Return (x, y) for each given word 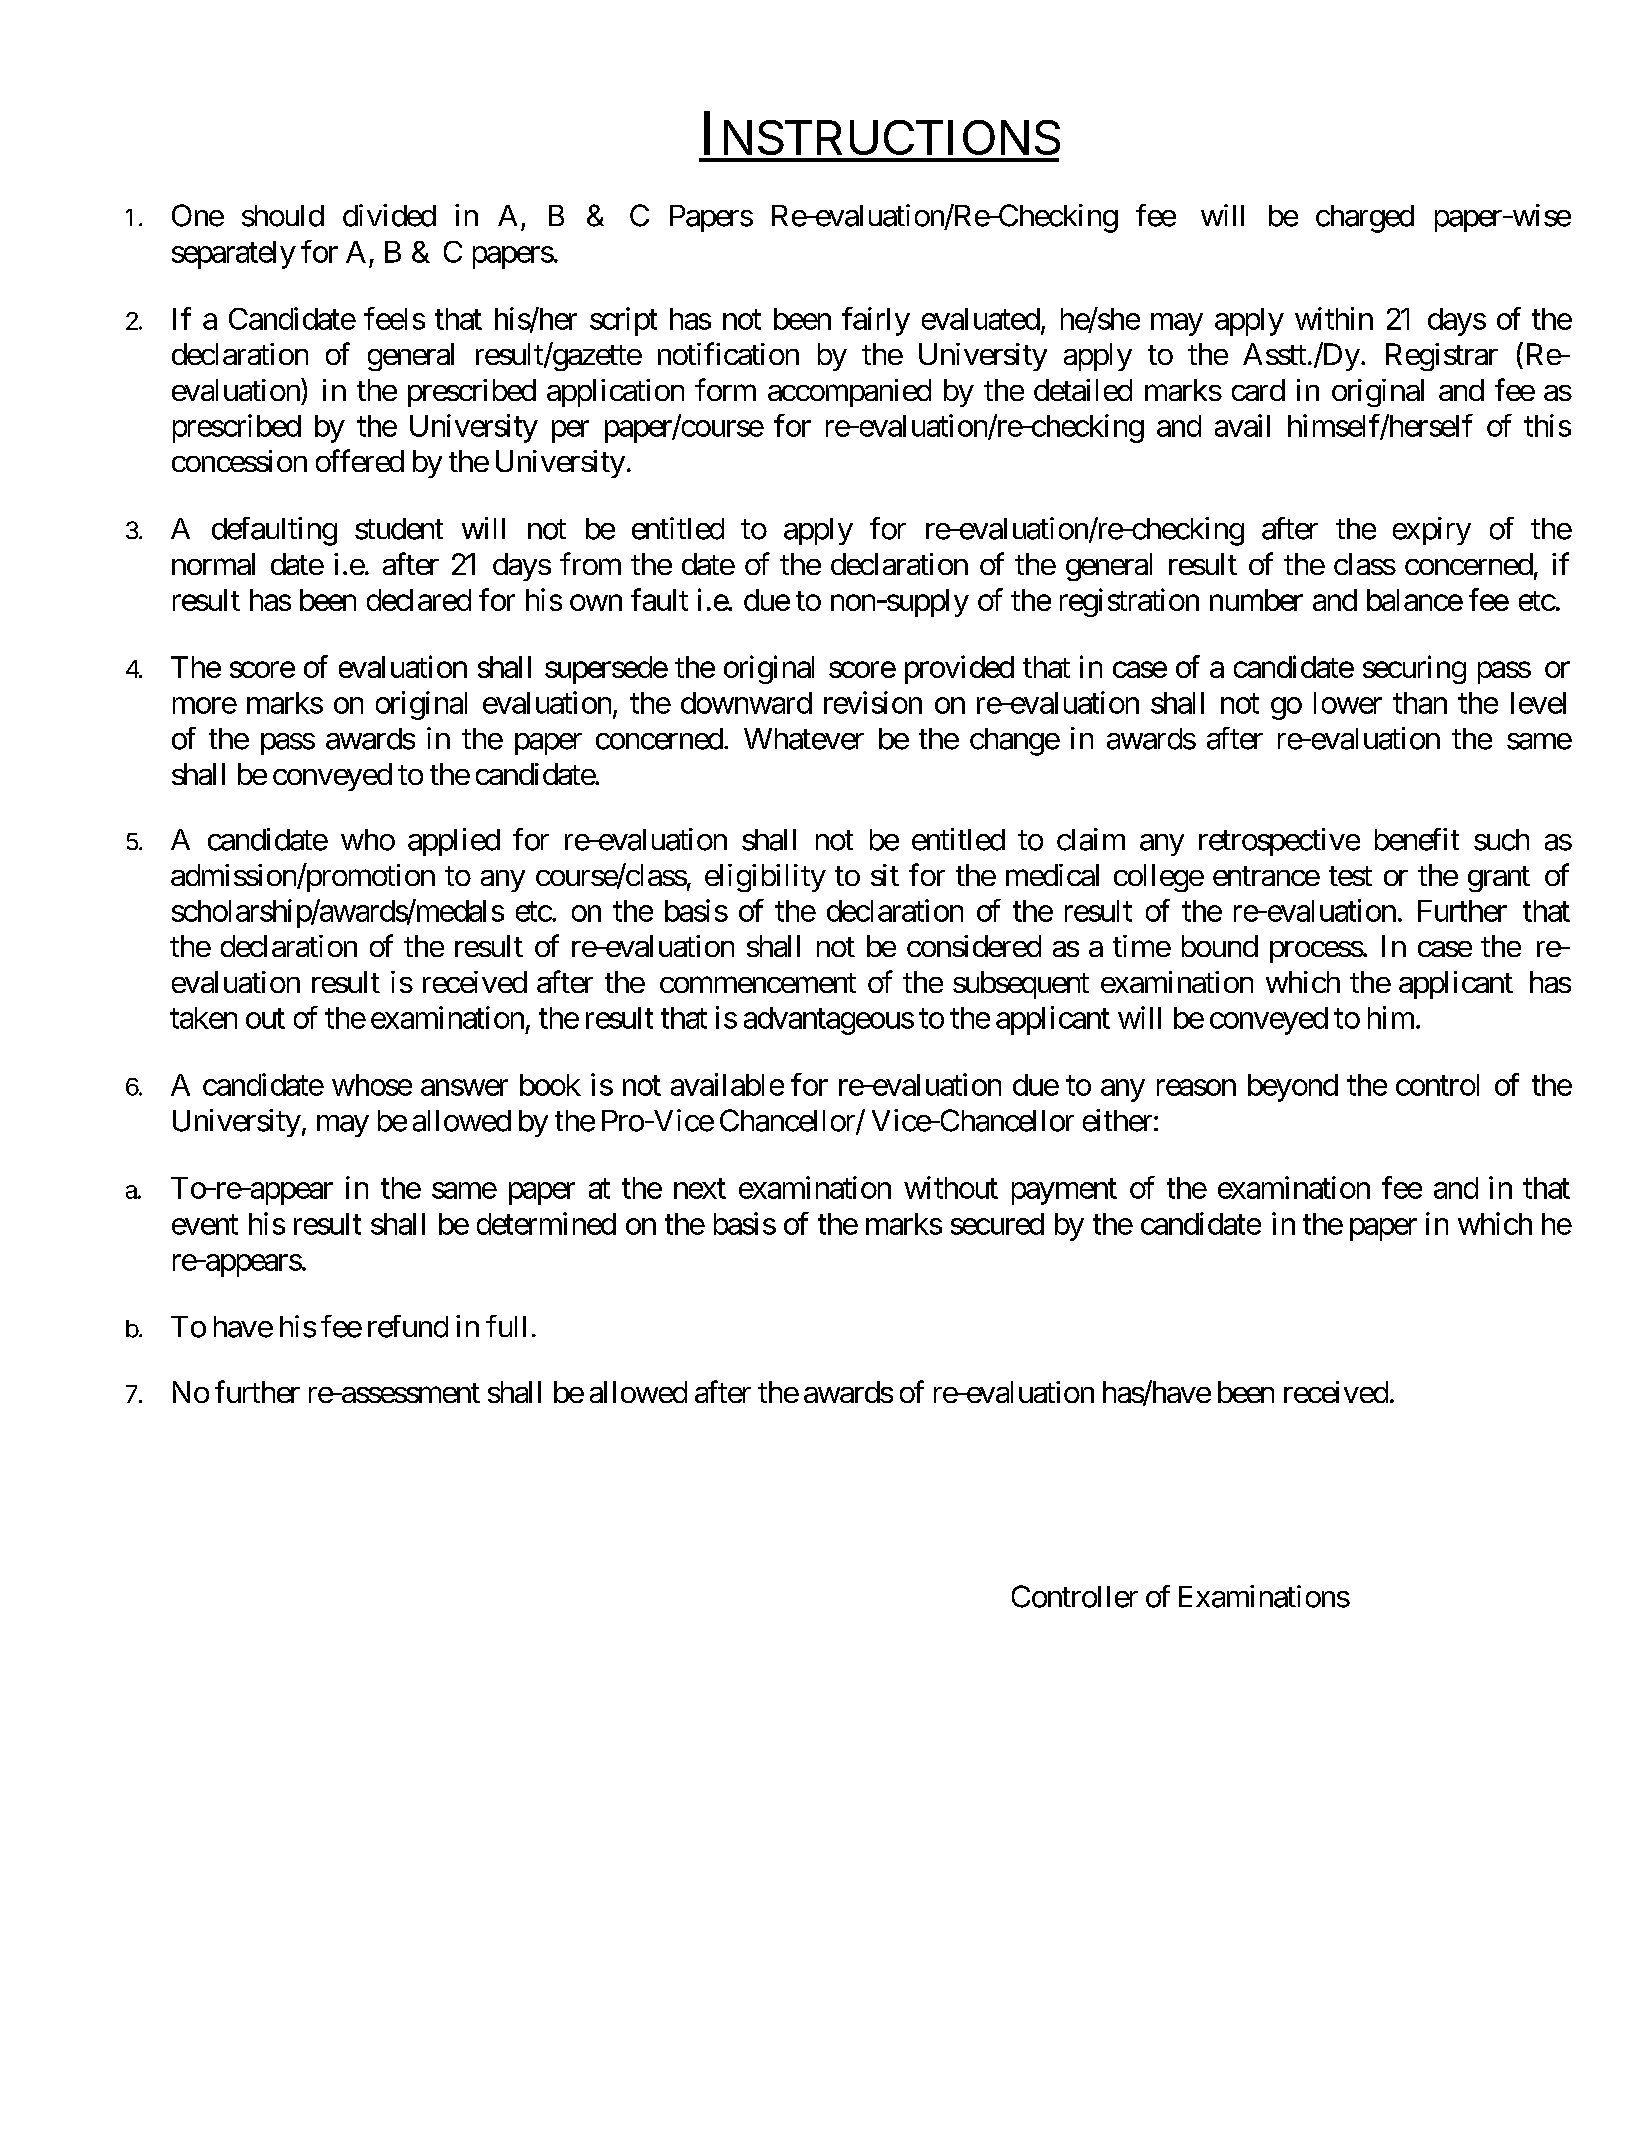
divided (389, 215)
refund (408, 1326)
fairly (876, 321)
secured (997, 1224)
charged (1365, 219)
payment (1064, 1192)
